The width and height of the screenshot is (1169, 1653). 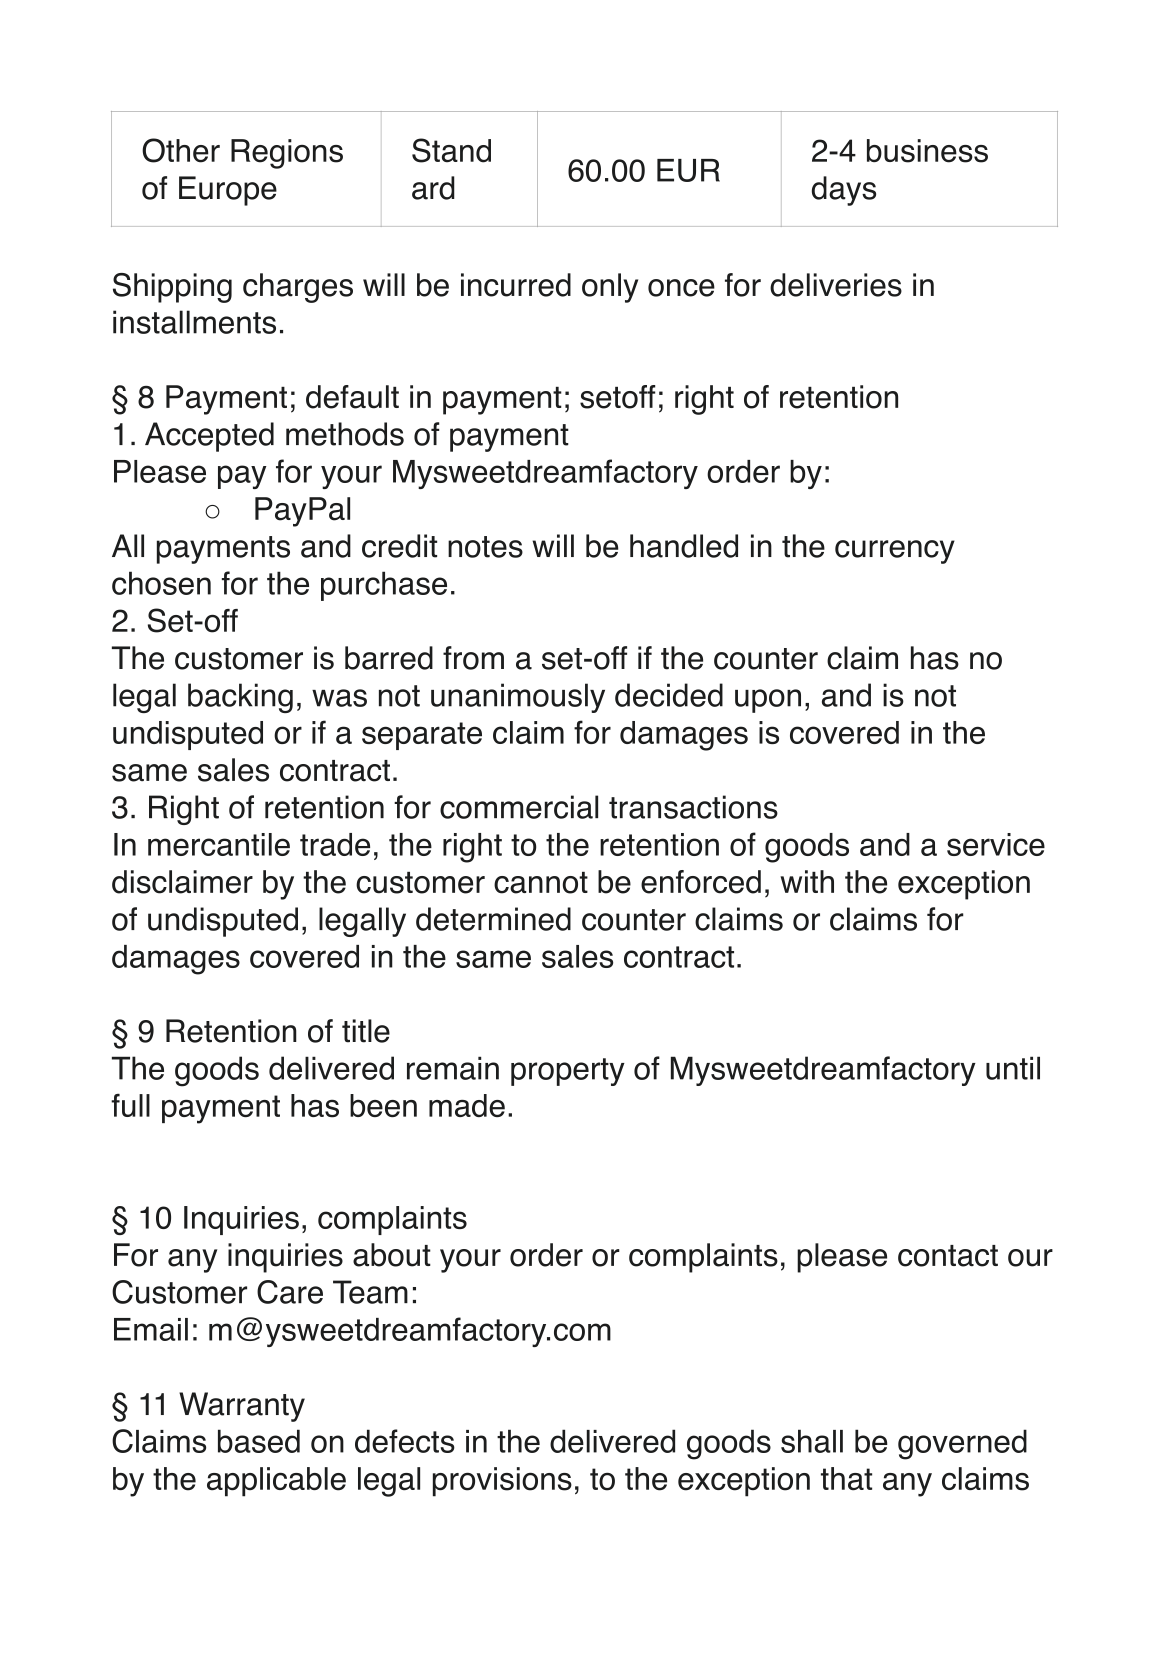 What do you see at coordinates (927, 151) in the screenshot?
I see `business` at bounding box center [927, 151].
